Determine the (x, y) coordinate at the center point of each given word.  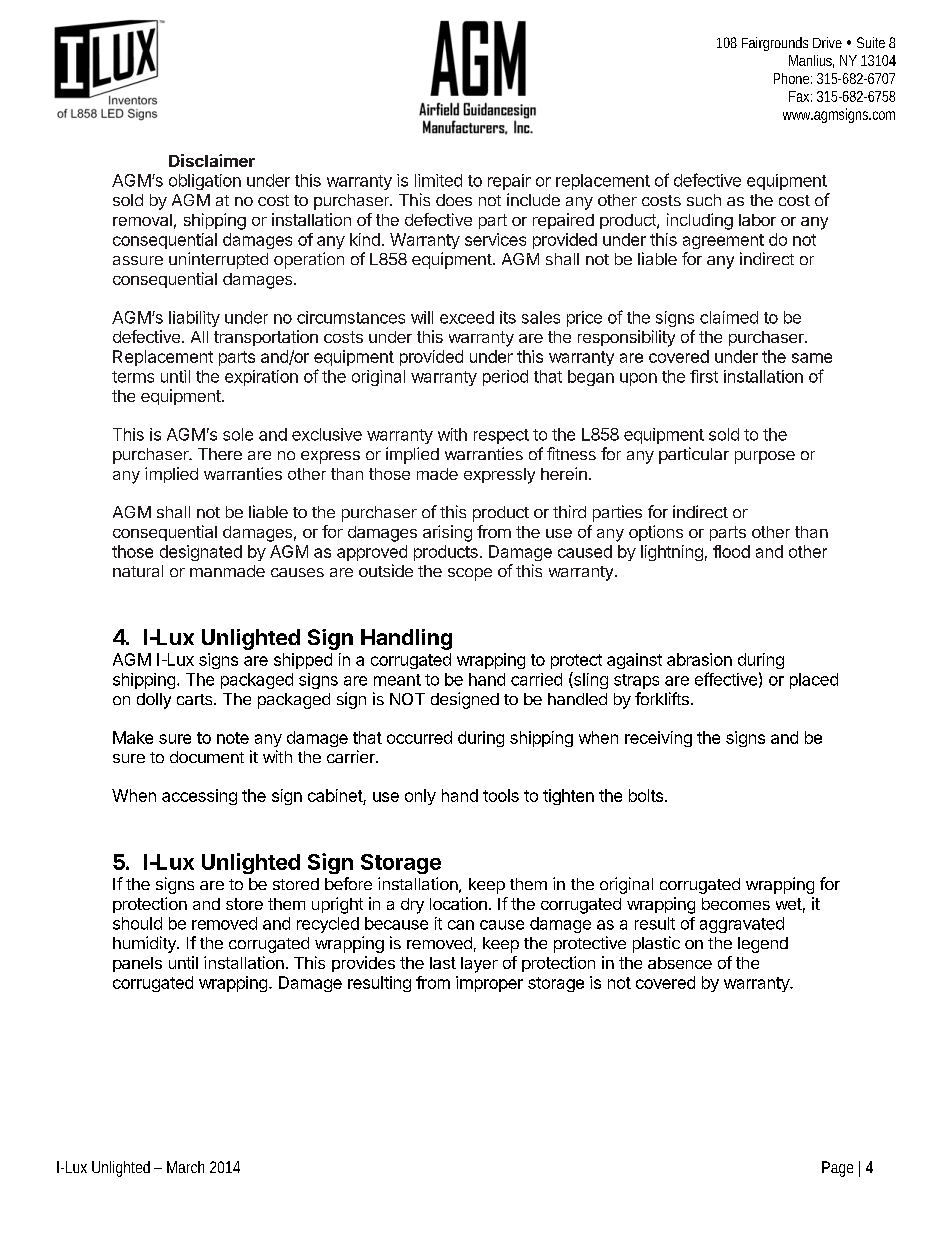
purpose (765, 457)
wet (789, 904)
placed (814, 681)
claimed (729, 317)
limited (438, 180)
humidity (145, 944)
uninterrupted (218, 260)
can (461, 925)
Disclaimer (212, 160)
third (569, 511)
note (233, 738)
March (185, 1167)
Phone (793, 78)
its (508, 317)
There (220, 454)
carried (536, 679)
